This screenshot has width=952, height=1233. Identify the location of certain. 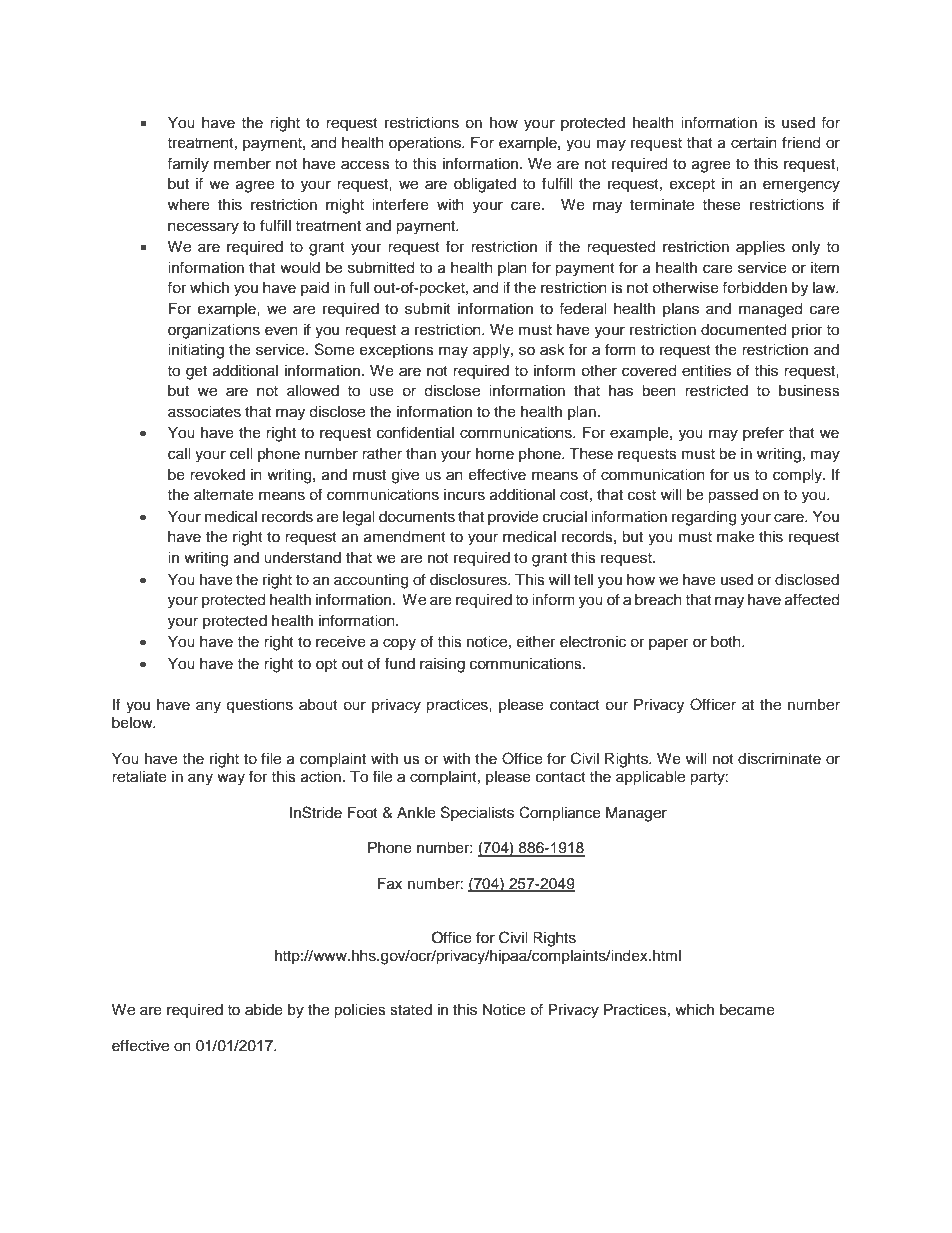
(754, 143).
